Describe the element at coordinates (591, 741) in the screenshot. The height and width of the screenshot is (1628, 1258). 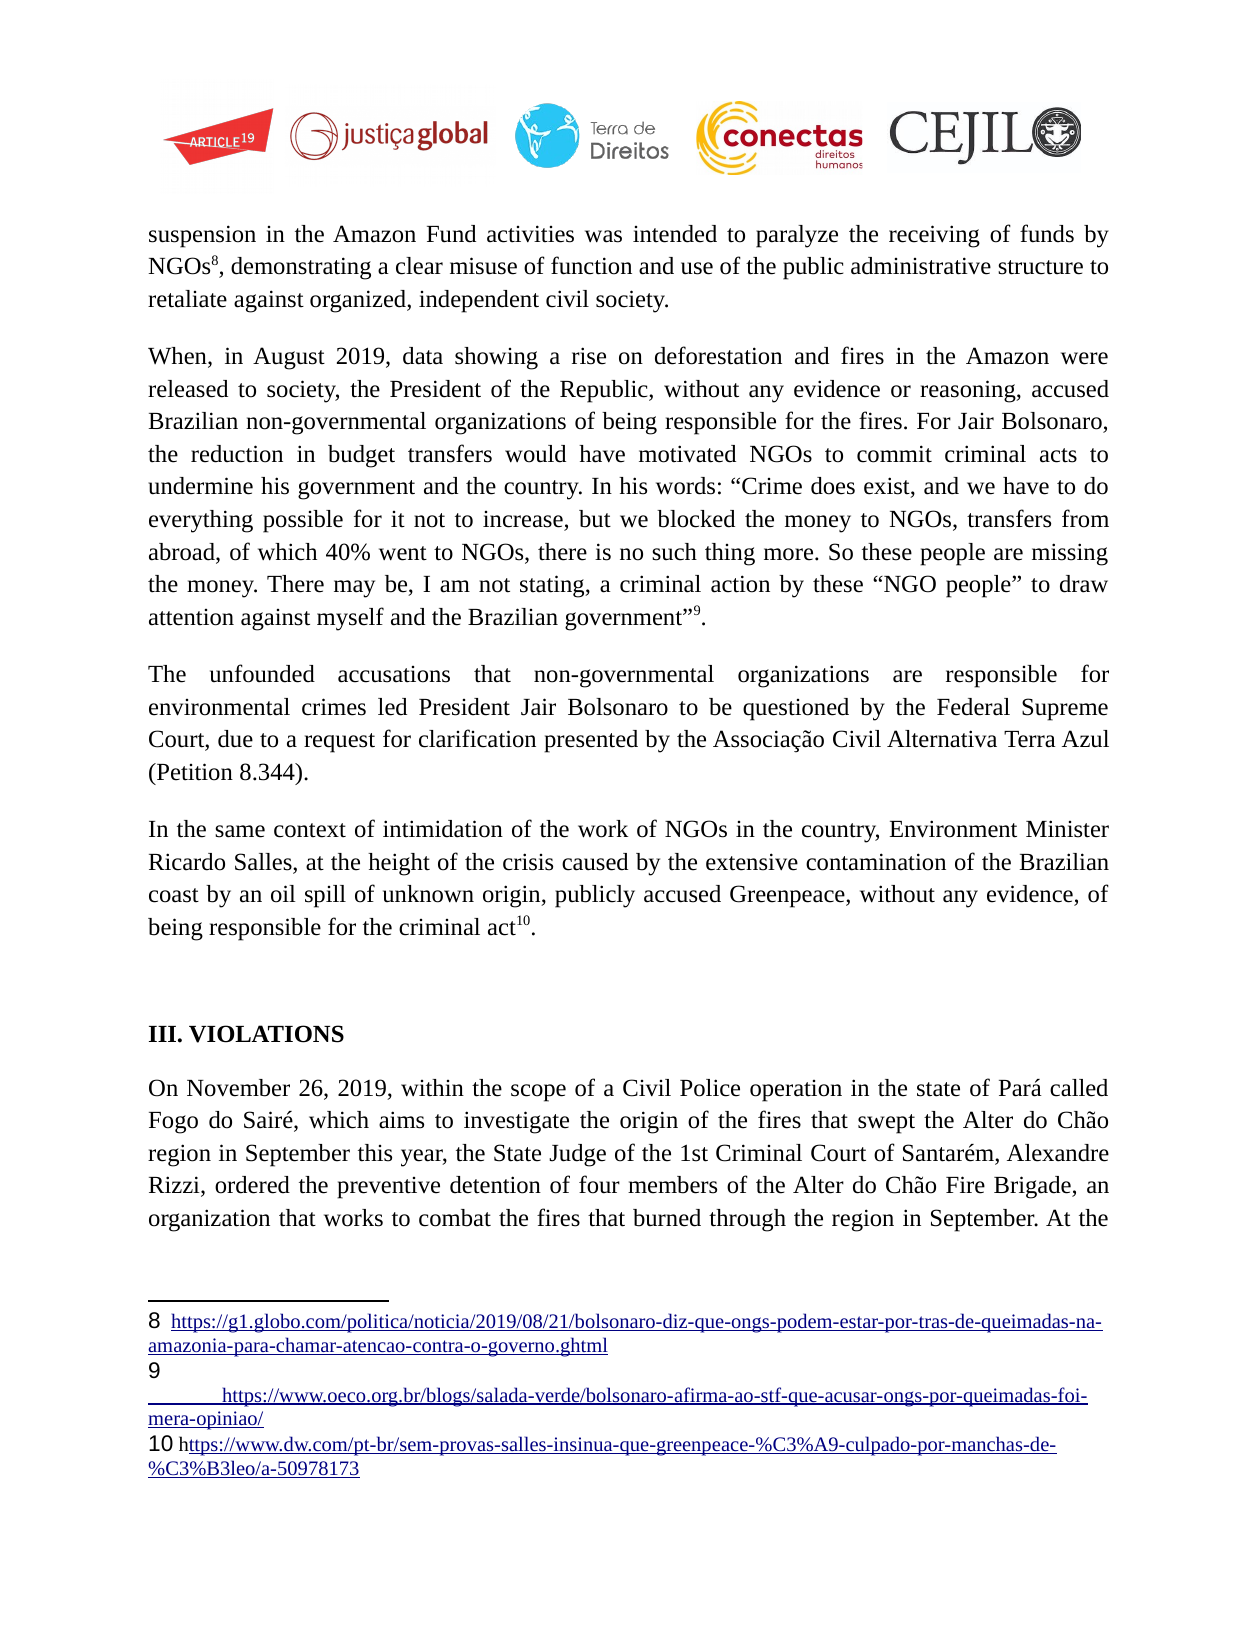
I see `presented` at that location.
